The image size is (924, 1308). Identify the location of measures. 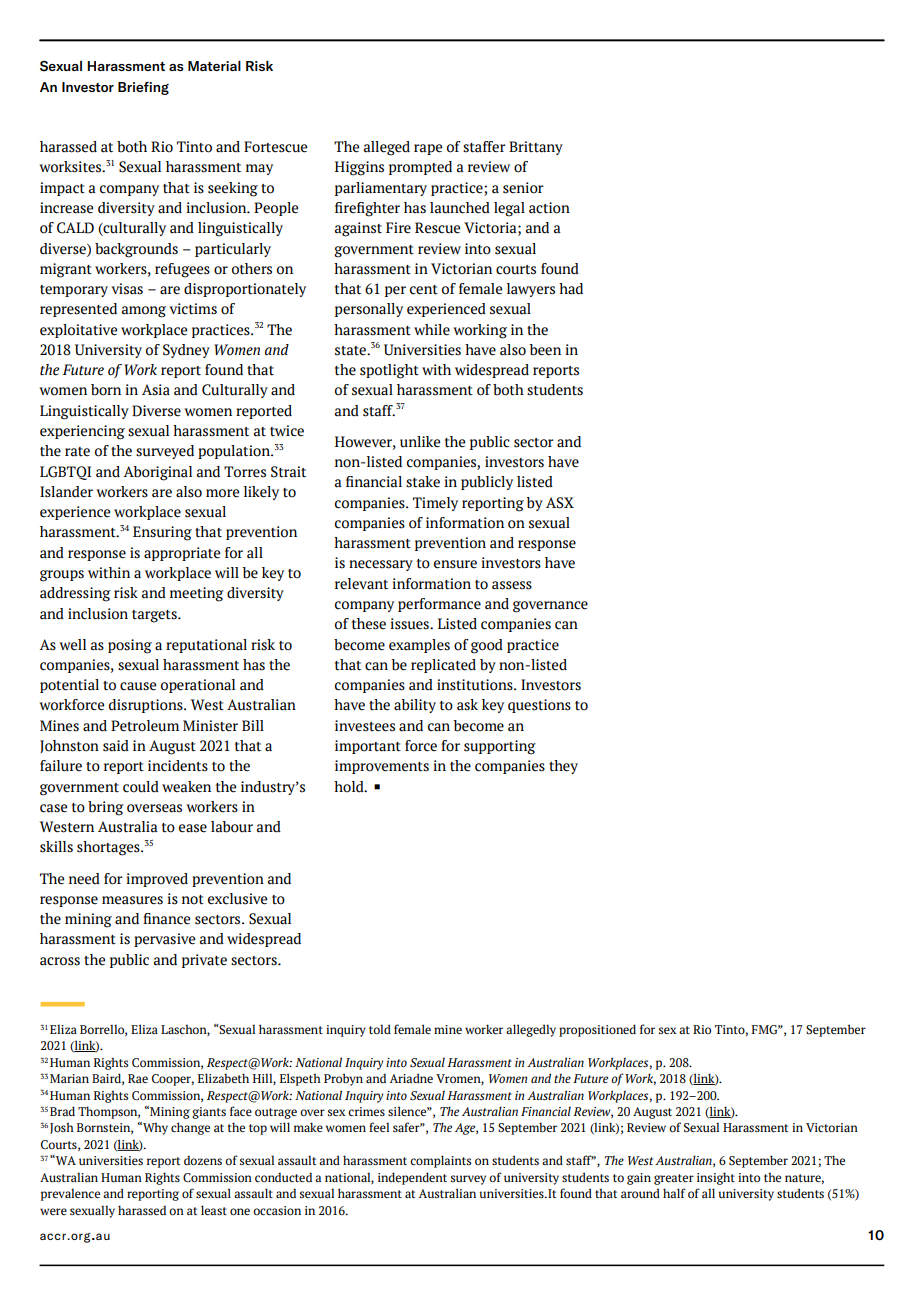
(132, 900).
